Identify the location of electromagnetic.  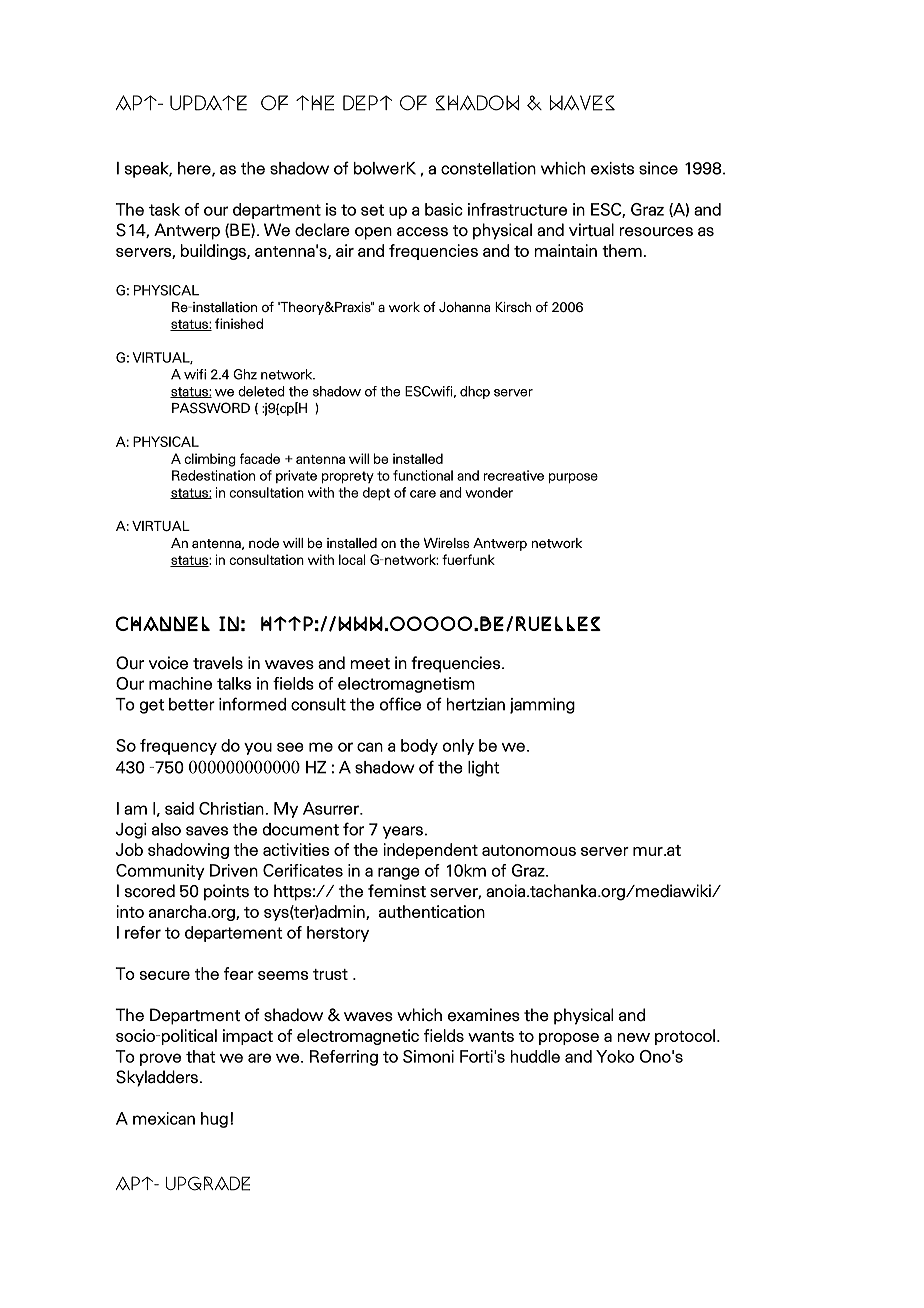
(358, 1037).
